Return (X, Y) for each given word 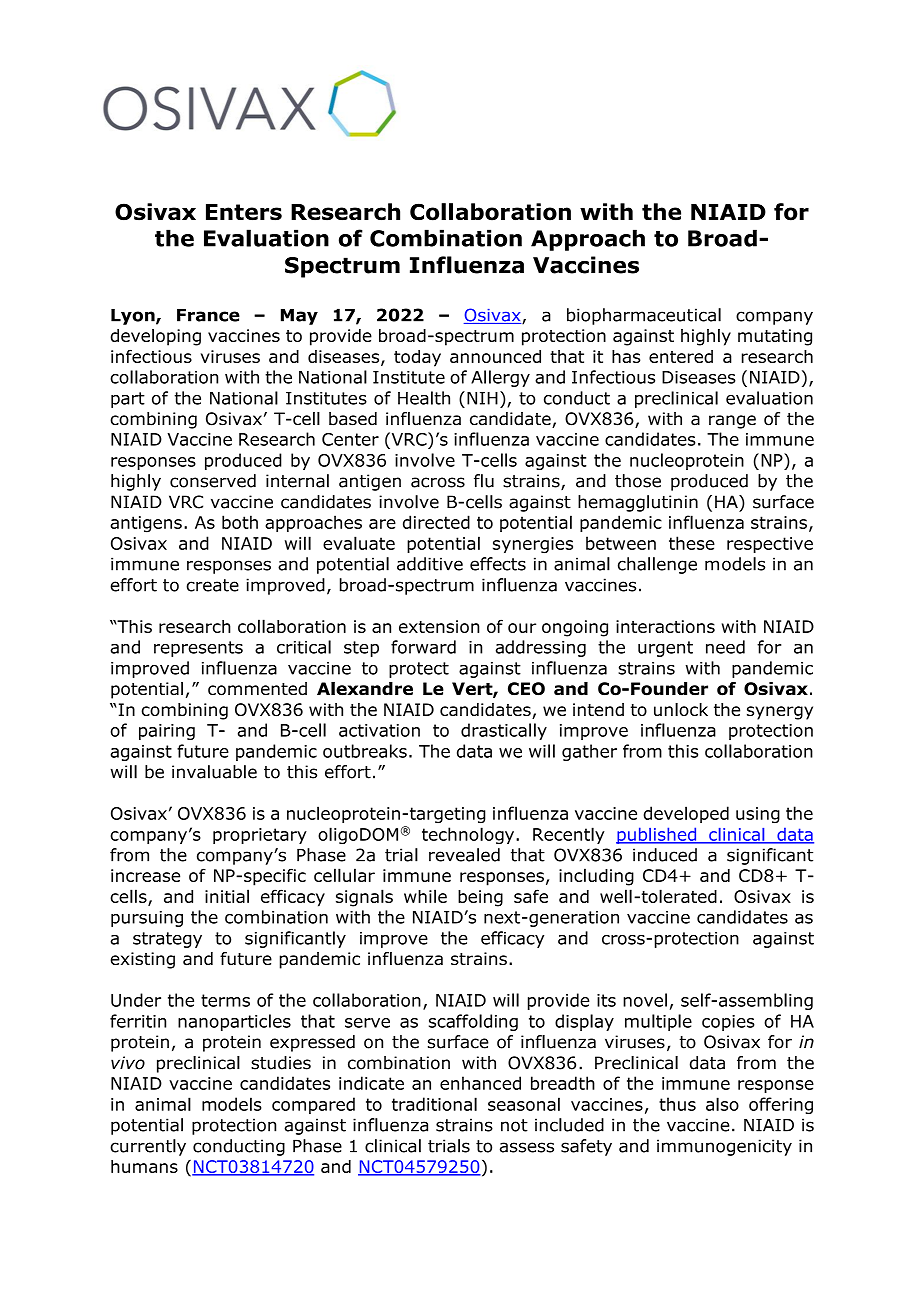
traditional (434, 1104)
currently (148, 1147)
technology (469, 835)
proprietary (260, 836)
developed (686, 814)
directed (436, 522)
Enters (244, 212)
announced (495, 356)
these (692, 543)
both (240, 522)
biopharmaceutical (644, 316)
